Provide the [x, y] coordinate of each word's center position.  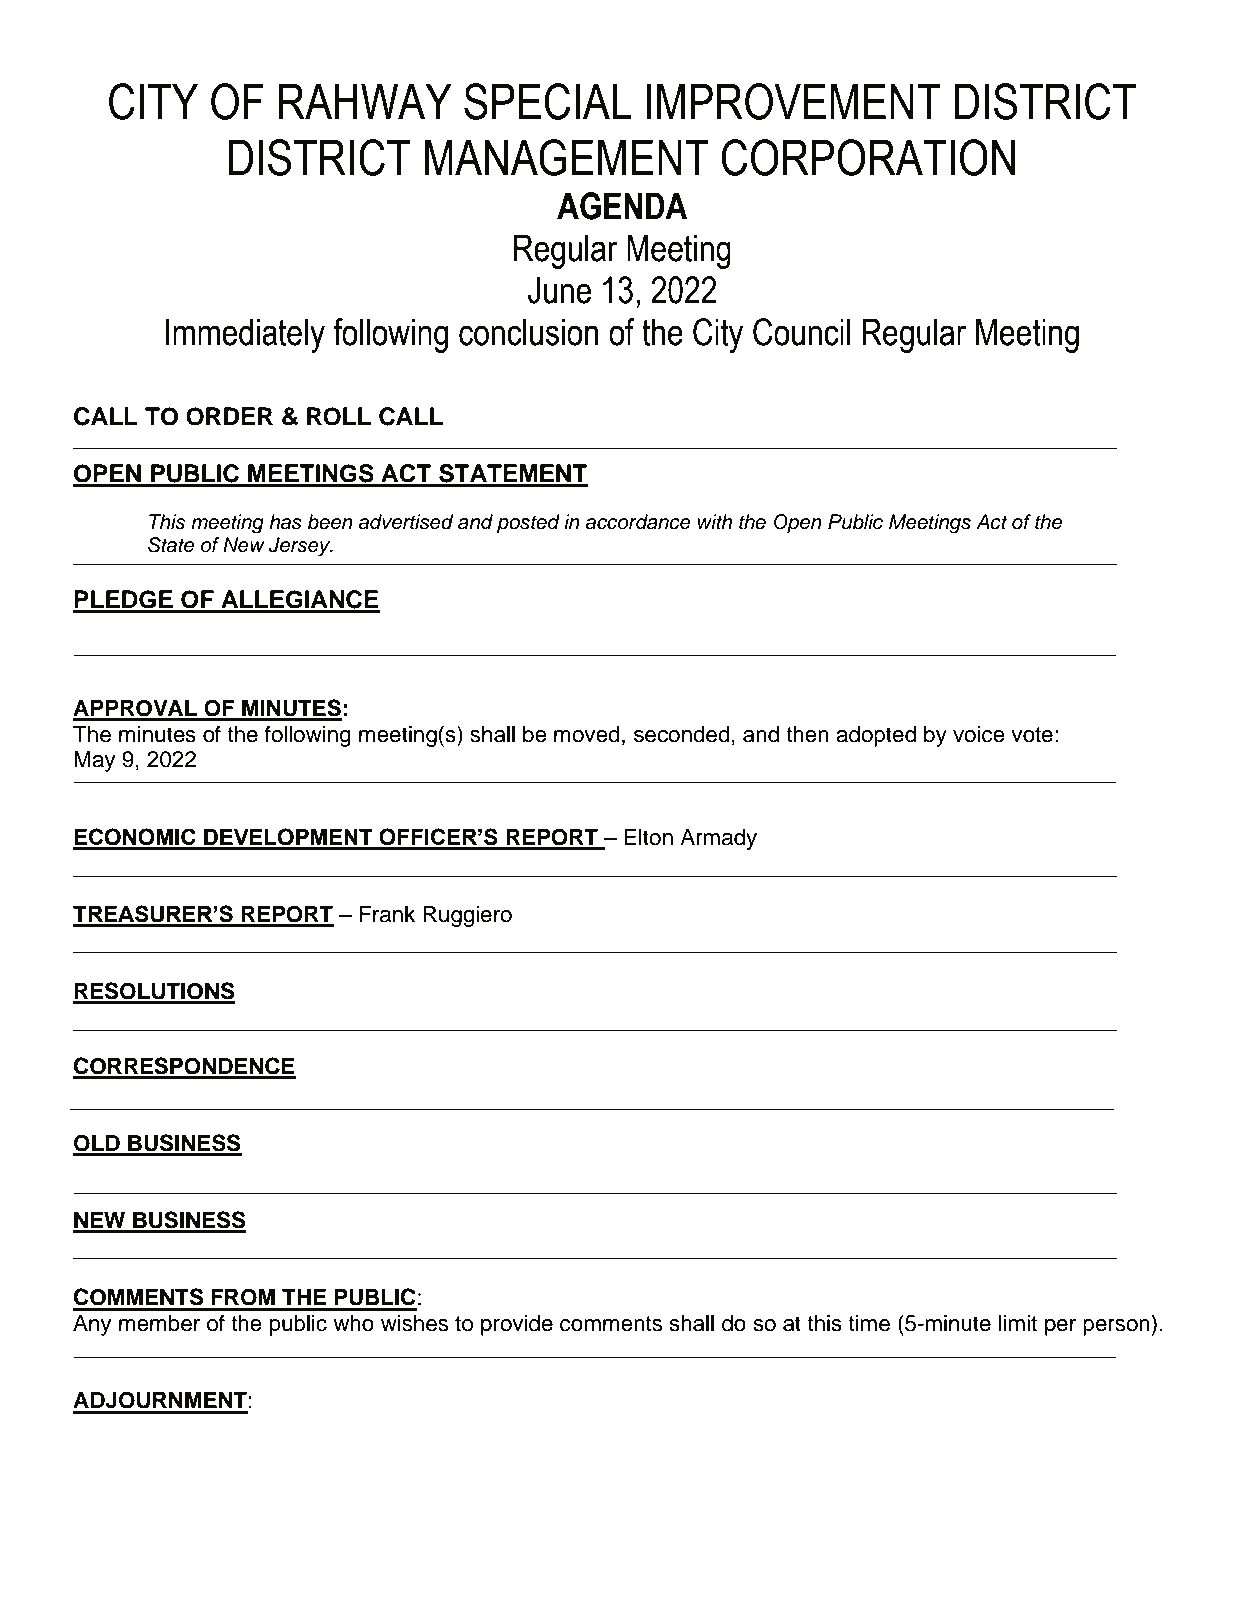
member [159, 1323]
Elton [649, 837]
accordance [638, 522]
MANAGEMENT [567, 157]
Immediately [245, 335]
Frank [387, 914]
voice [979, 734]
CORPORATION [868, 157]
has [285, 522]
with [715, 521]
